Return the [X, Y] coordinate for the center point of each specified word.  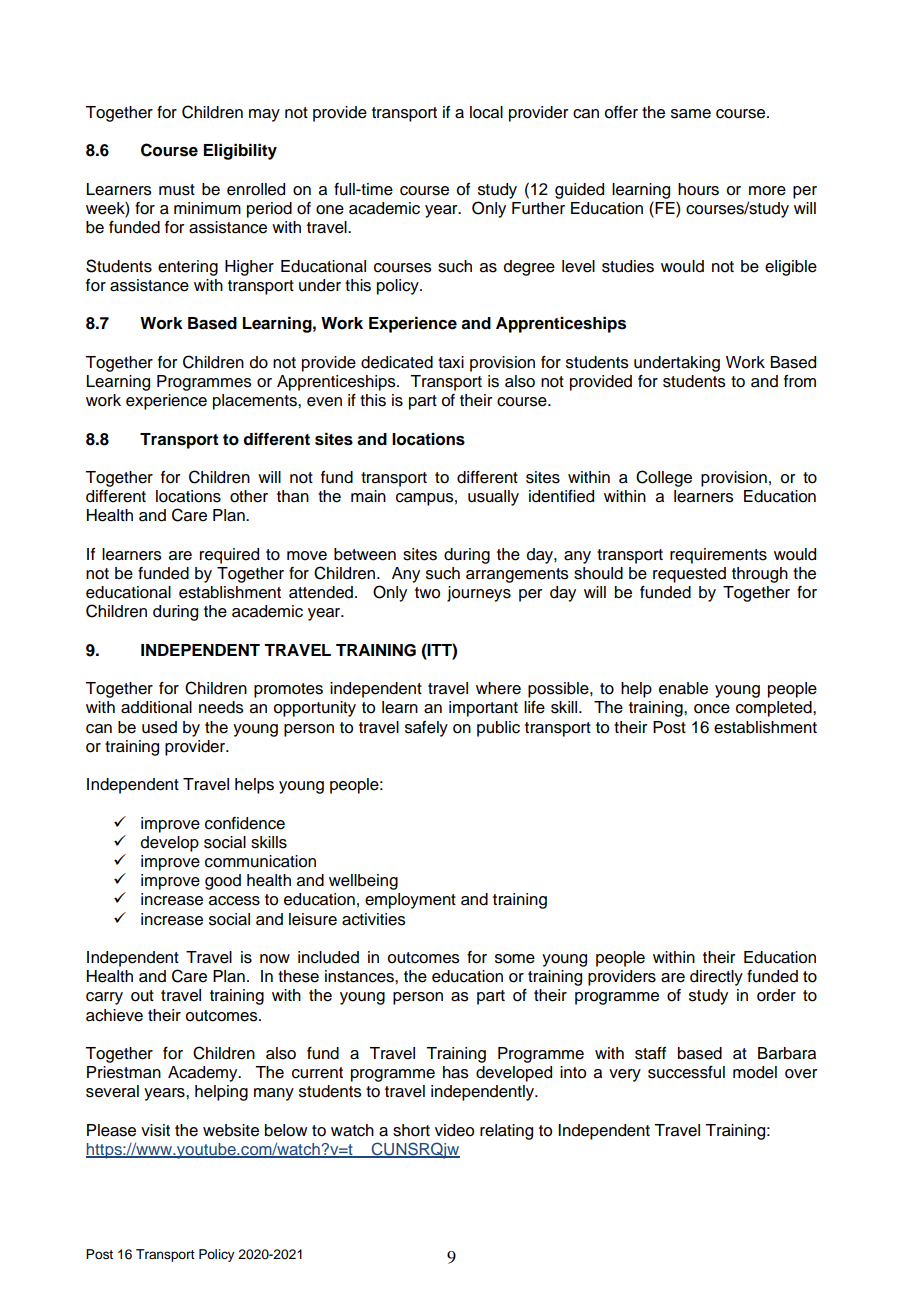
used [159, 727]
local [486, 112]
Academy [204, 1074]
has [455, 1072]
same [691, 114]
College [664, 478]
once [712, 709]
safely [426, 729]
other [249, 496]
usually [493, 498]
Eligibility [240, 152]
